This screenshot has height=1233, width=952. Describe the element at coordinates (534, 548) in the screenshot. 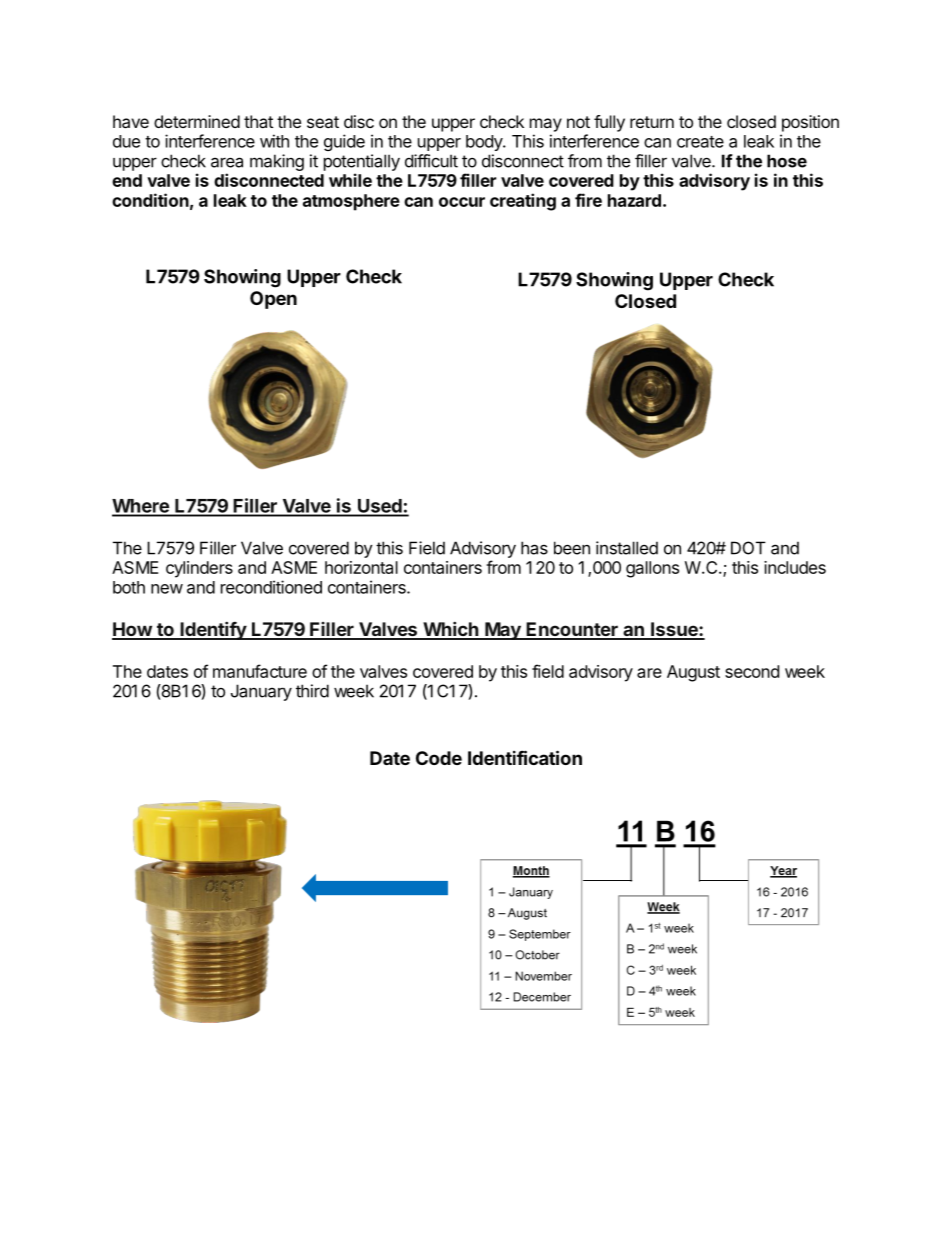

I see `has` at that location.
